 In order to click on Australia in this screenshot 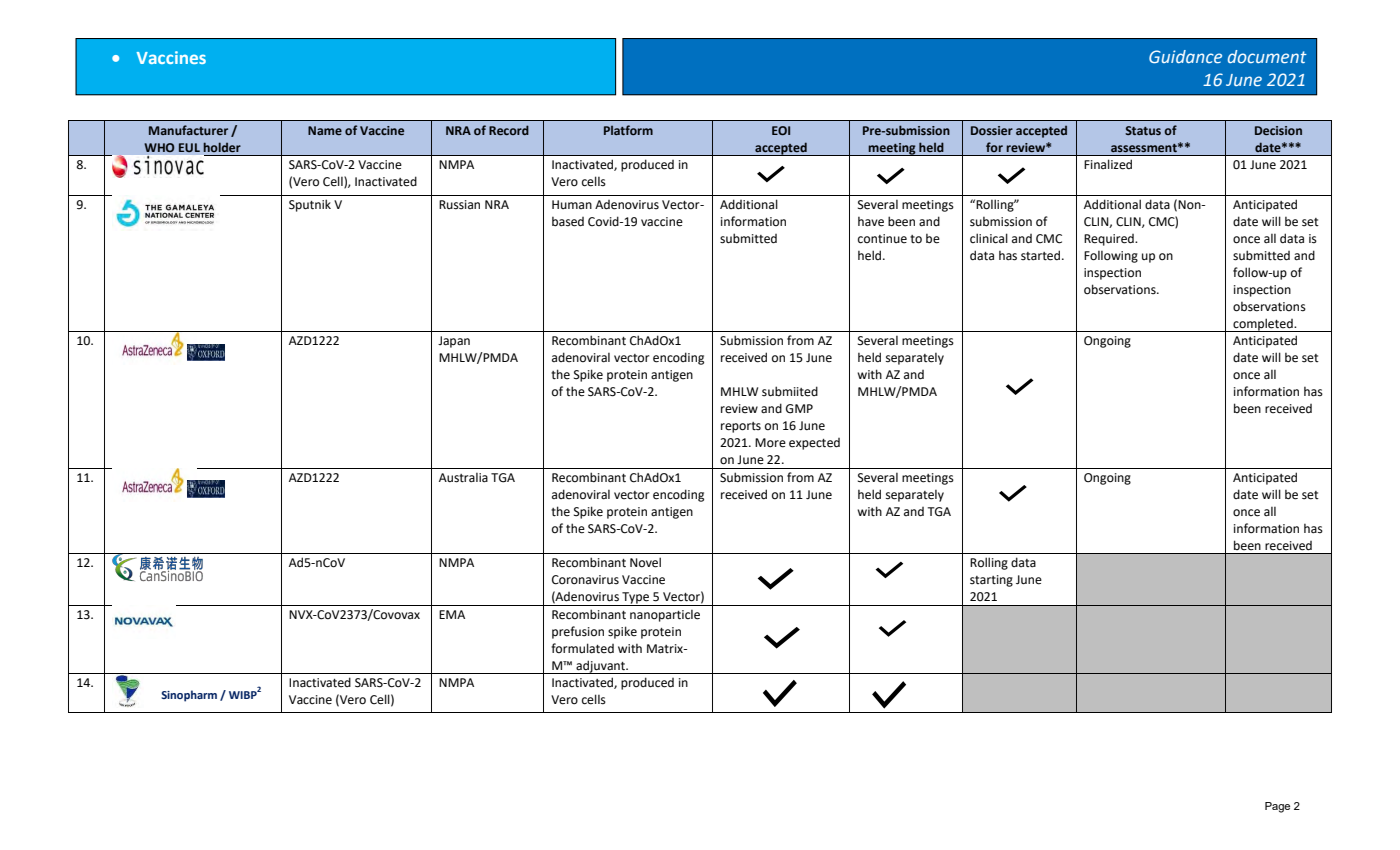, I will do `click(463, 478)`.
